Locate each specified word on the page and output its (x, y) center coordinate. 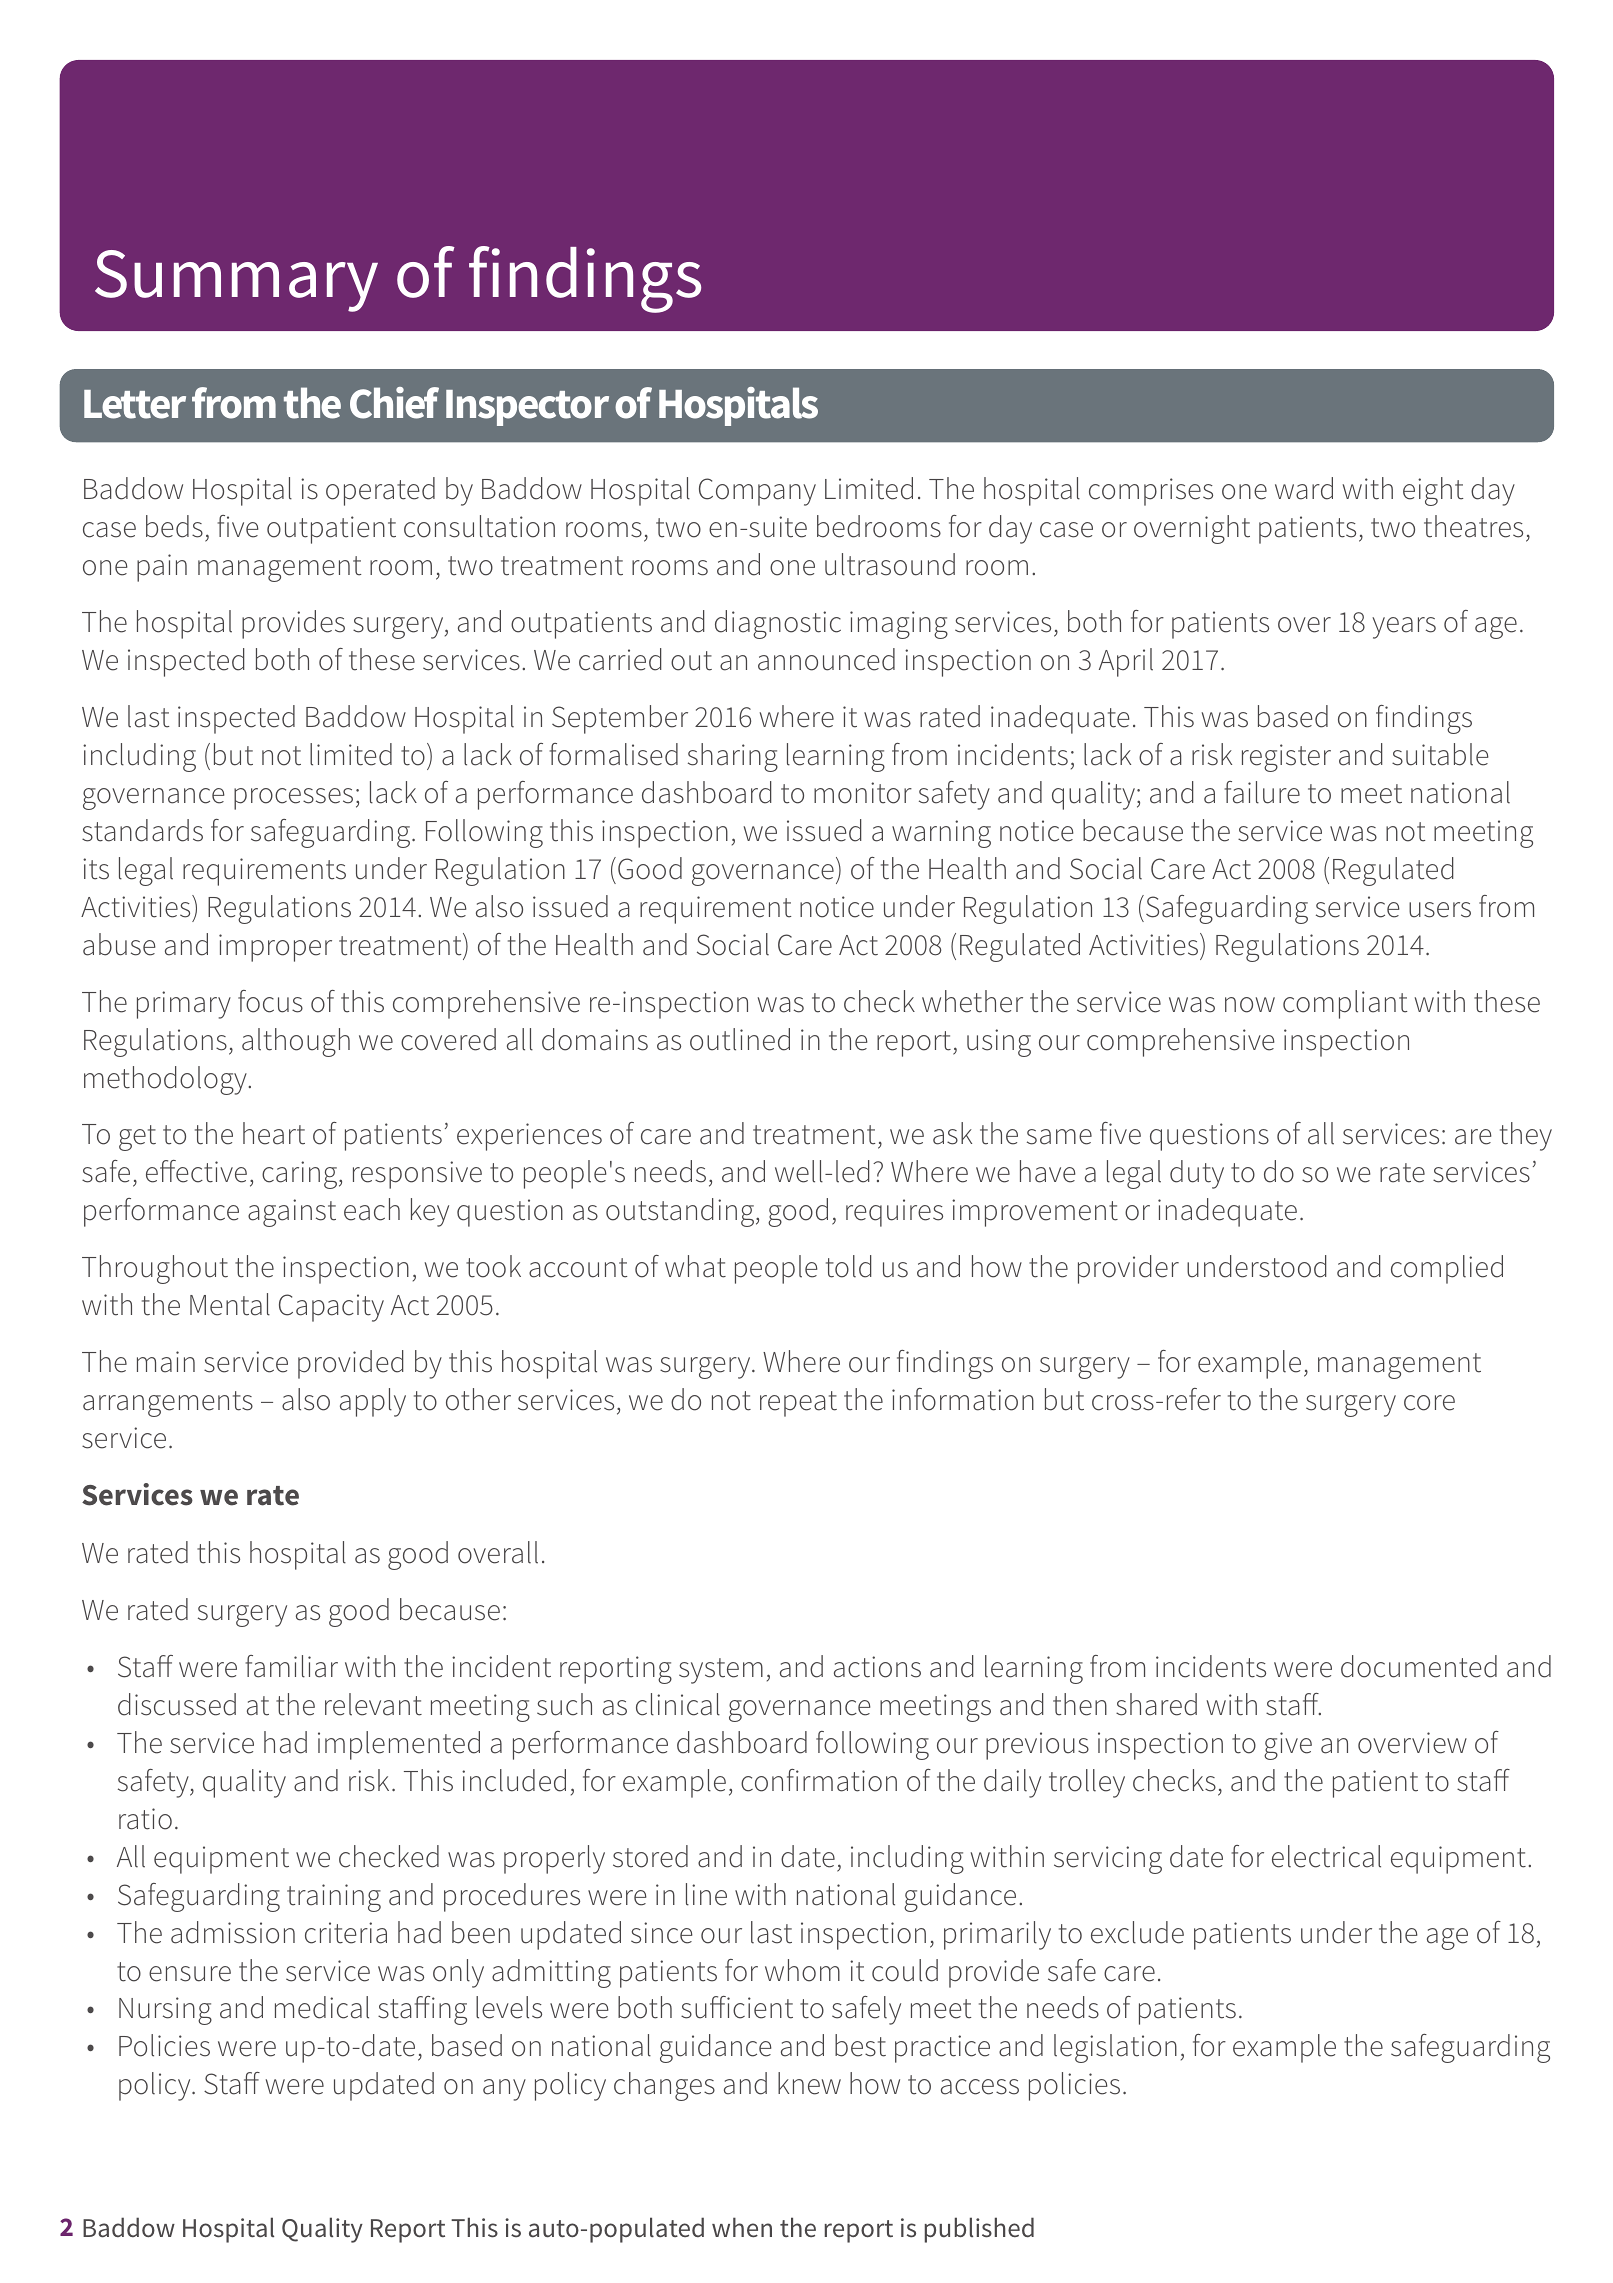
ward (1304, 488)
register (1286, 758)
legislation (1115, 2048)
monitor (863, 793)
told (849, 1266)
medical (322, 2007)
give (1288, 1746)
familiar (292, 1666)
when (742, 2227)
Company (757, 492)
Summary (236, 281)
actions (877, 1667)
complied (1447, 1269)
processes (293, 799)
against (292, 1213)
